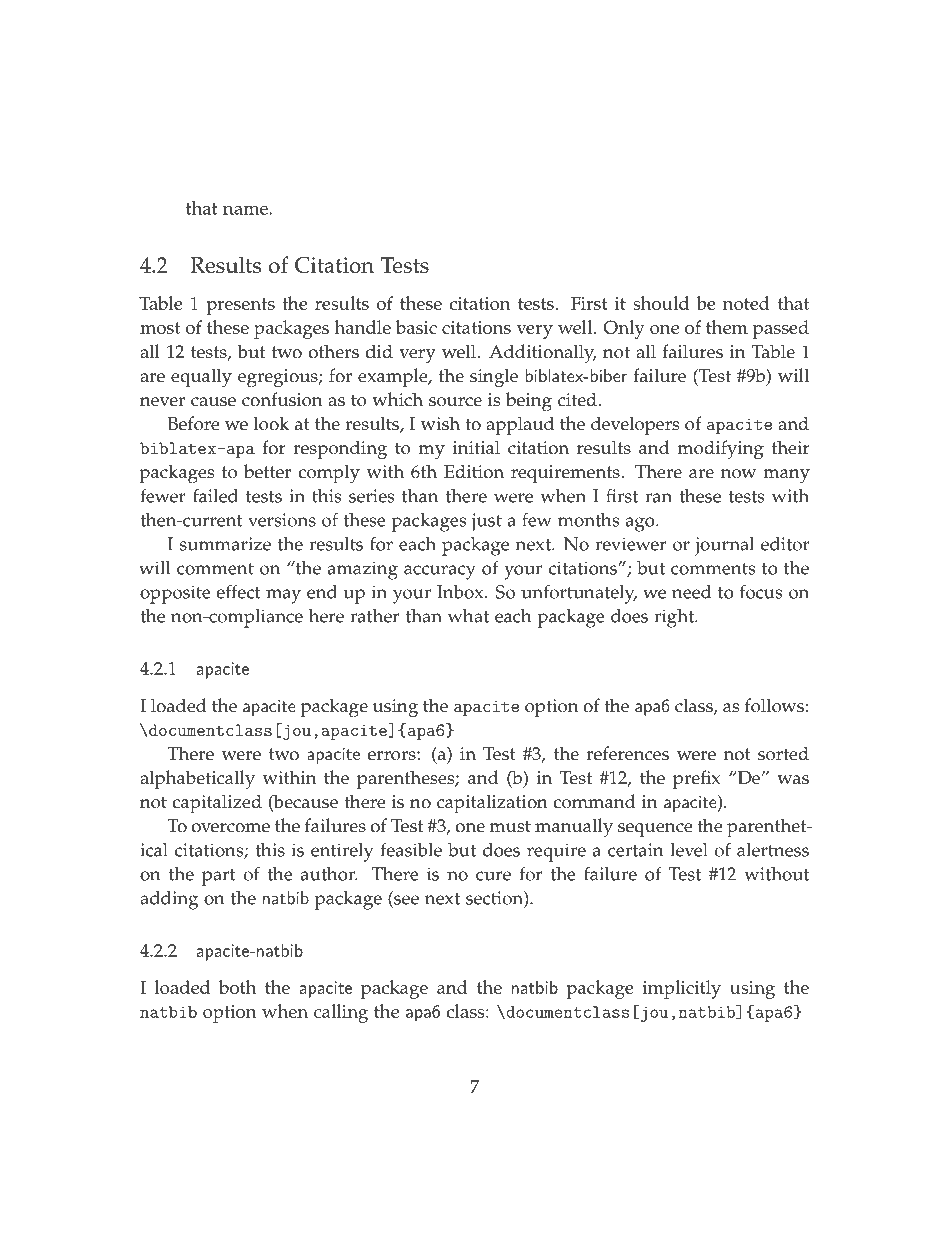 The height and width of the screenshot is (1233, 952). Describe the element at coordinates (238, 591) in the screenshot. I see `effect` at that location.
